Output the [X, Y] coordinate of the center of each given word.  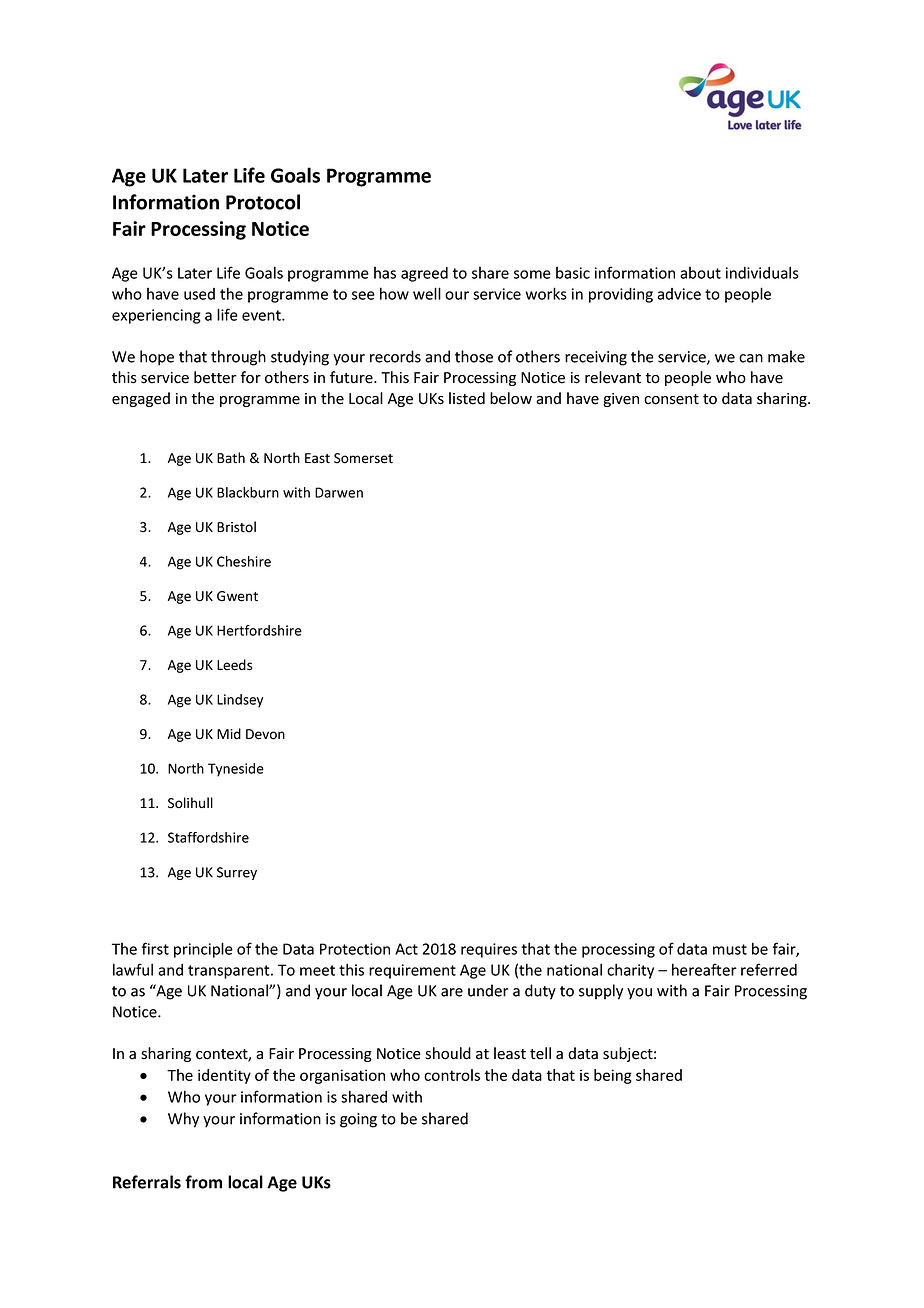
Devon [265, 734]
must [730, 949]
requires [489, 950]
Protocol [263, 202]
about [700, 273]
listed [467, 398]
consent [671, 399]
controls [452, 1075]
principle [203, 950]
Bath [231, 457]
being [613, 1076]
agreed [424, 274]
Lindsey [240, 701]
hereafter [704, 969]
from [203, 1182]
